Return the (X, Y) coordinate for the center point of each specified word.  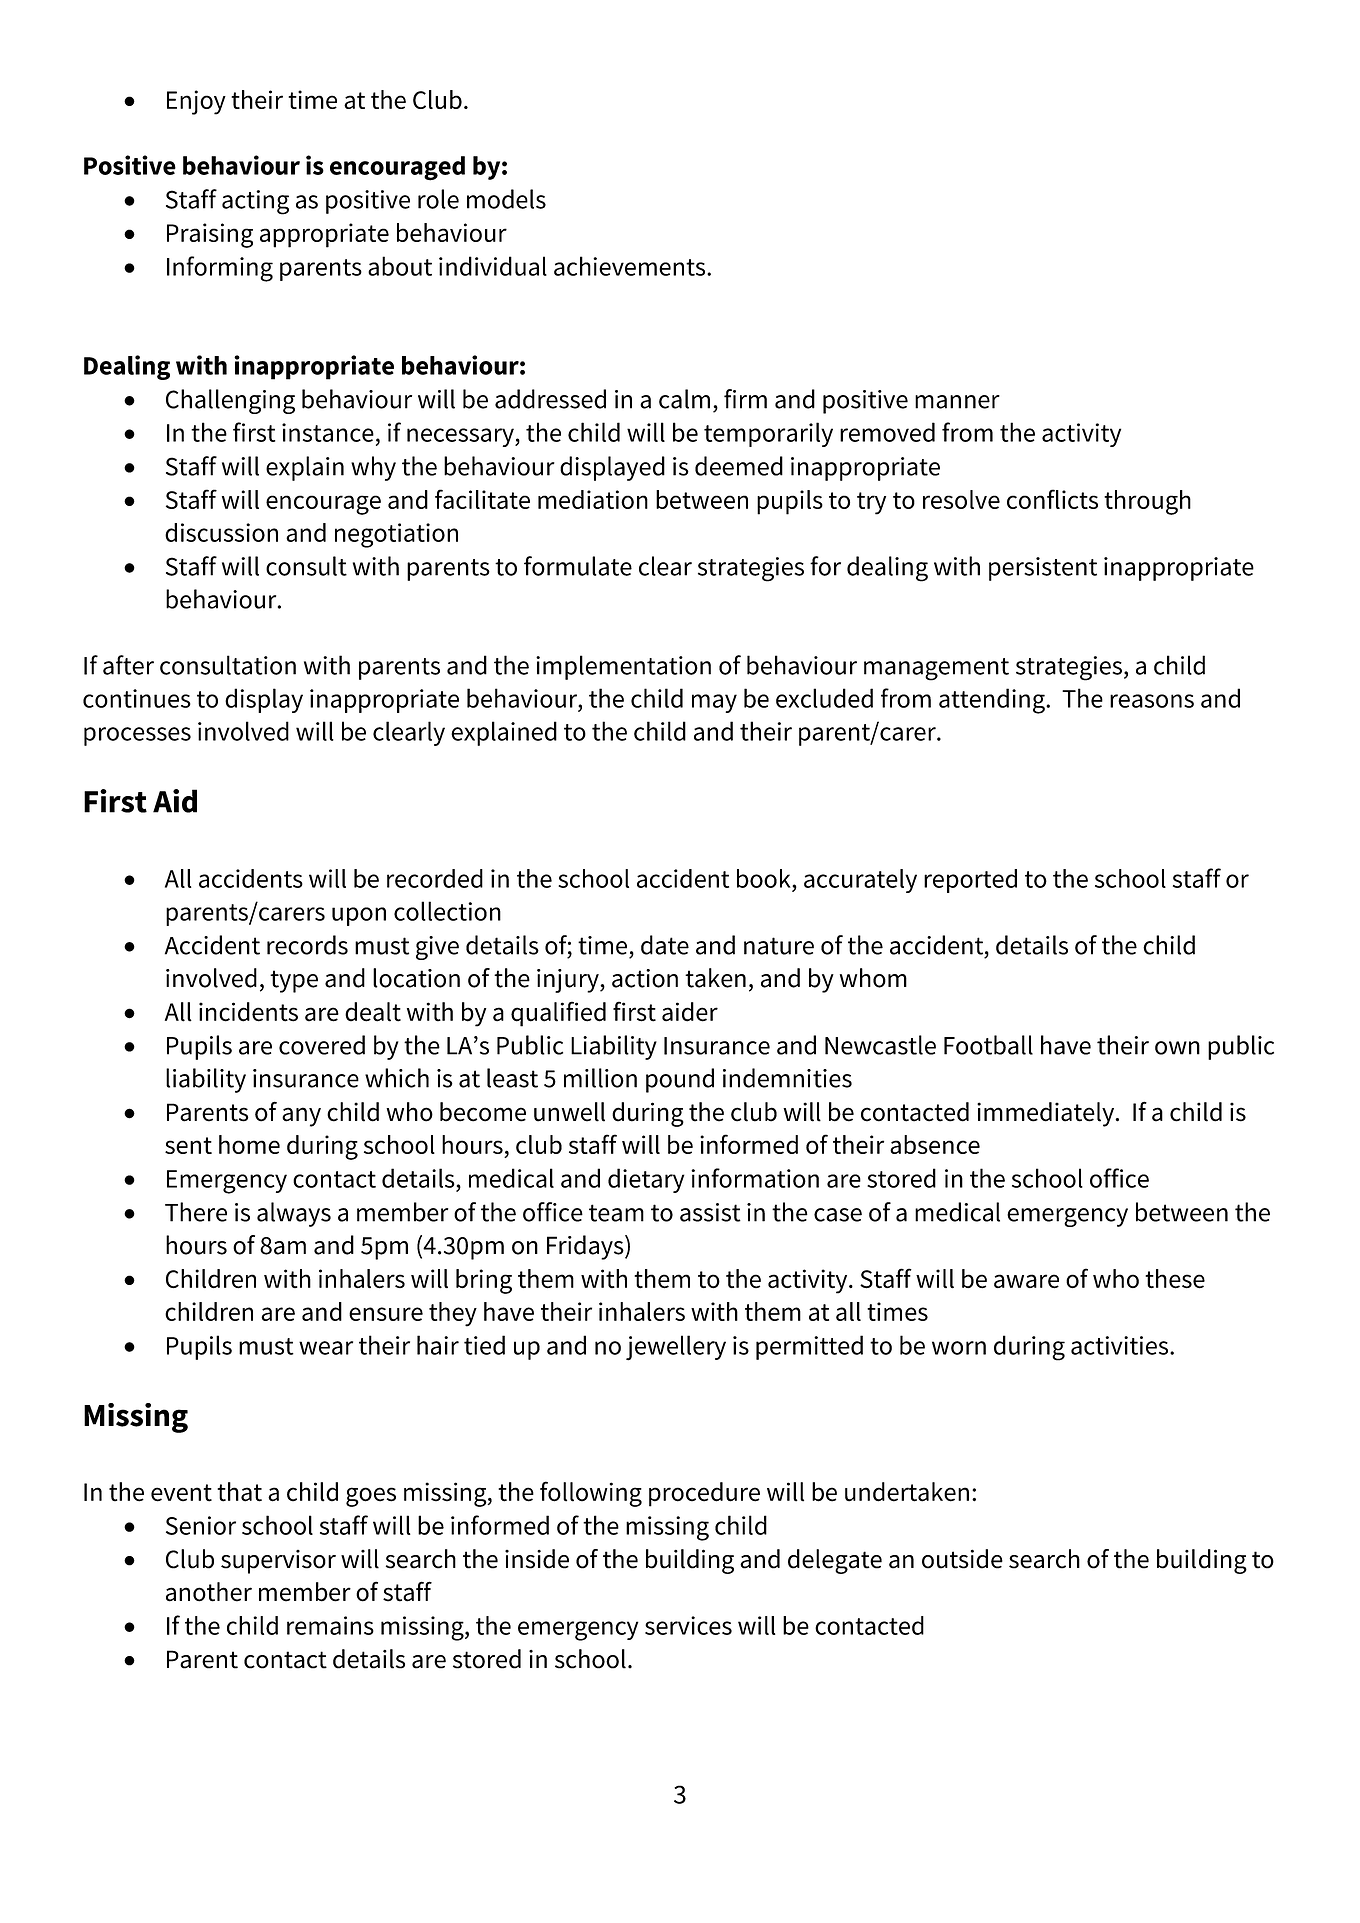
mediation (593, 499)
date (665, 945)
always (294, 1214)
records (307, 945)
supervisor (278, 1562)
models (506, 199)
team (616, 1213)
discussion (221, 532)
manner (957, 402)
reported (970, 881)
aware (1026, 1281)
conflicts (1052, 499)
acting (255, 202)
